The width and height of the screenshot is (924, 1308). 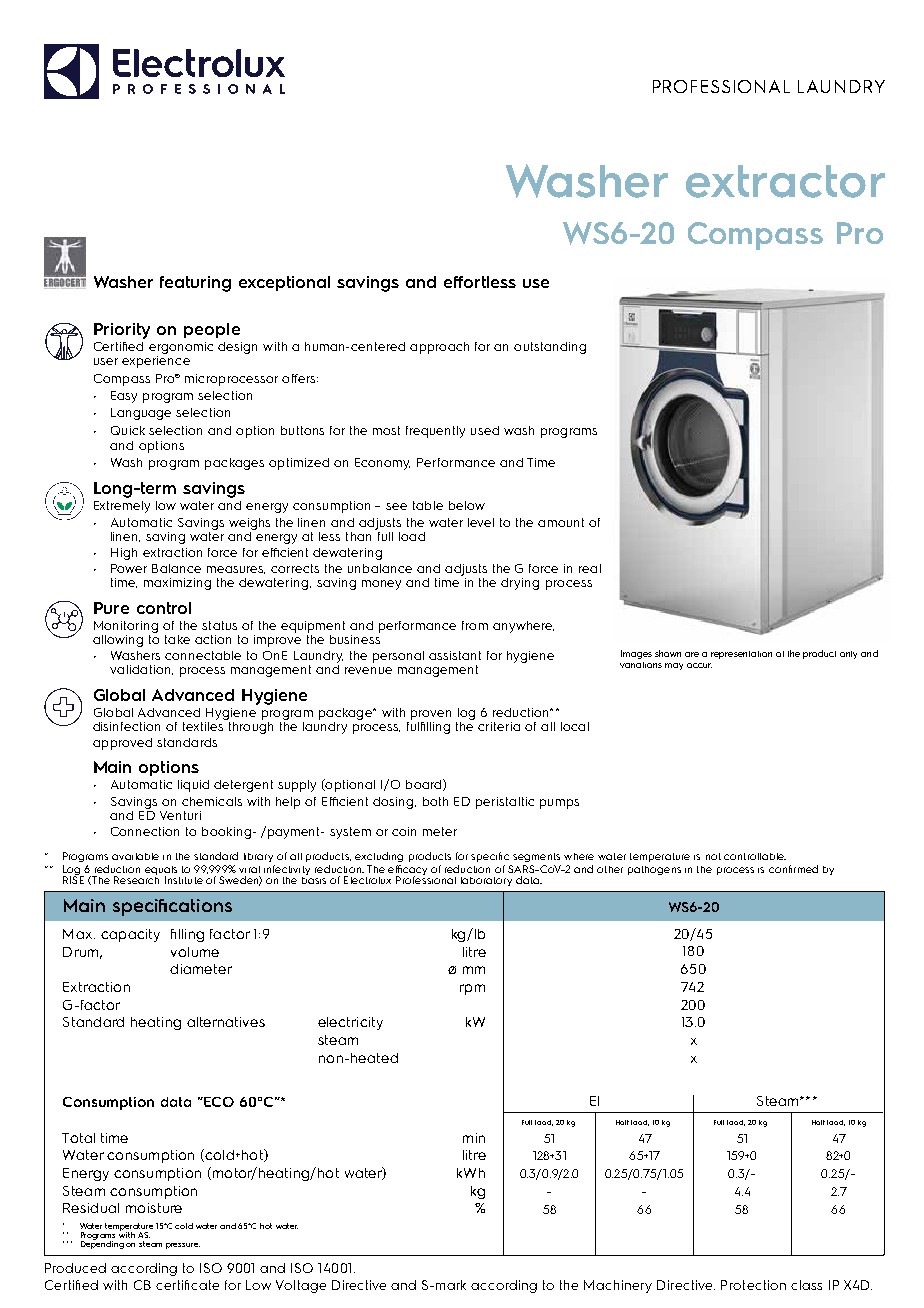 What do you see at coordinates (561, 522) in the screenshot?
I see `amount` at bounding box center [561, 522].
